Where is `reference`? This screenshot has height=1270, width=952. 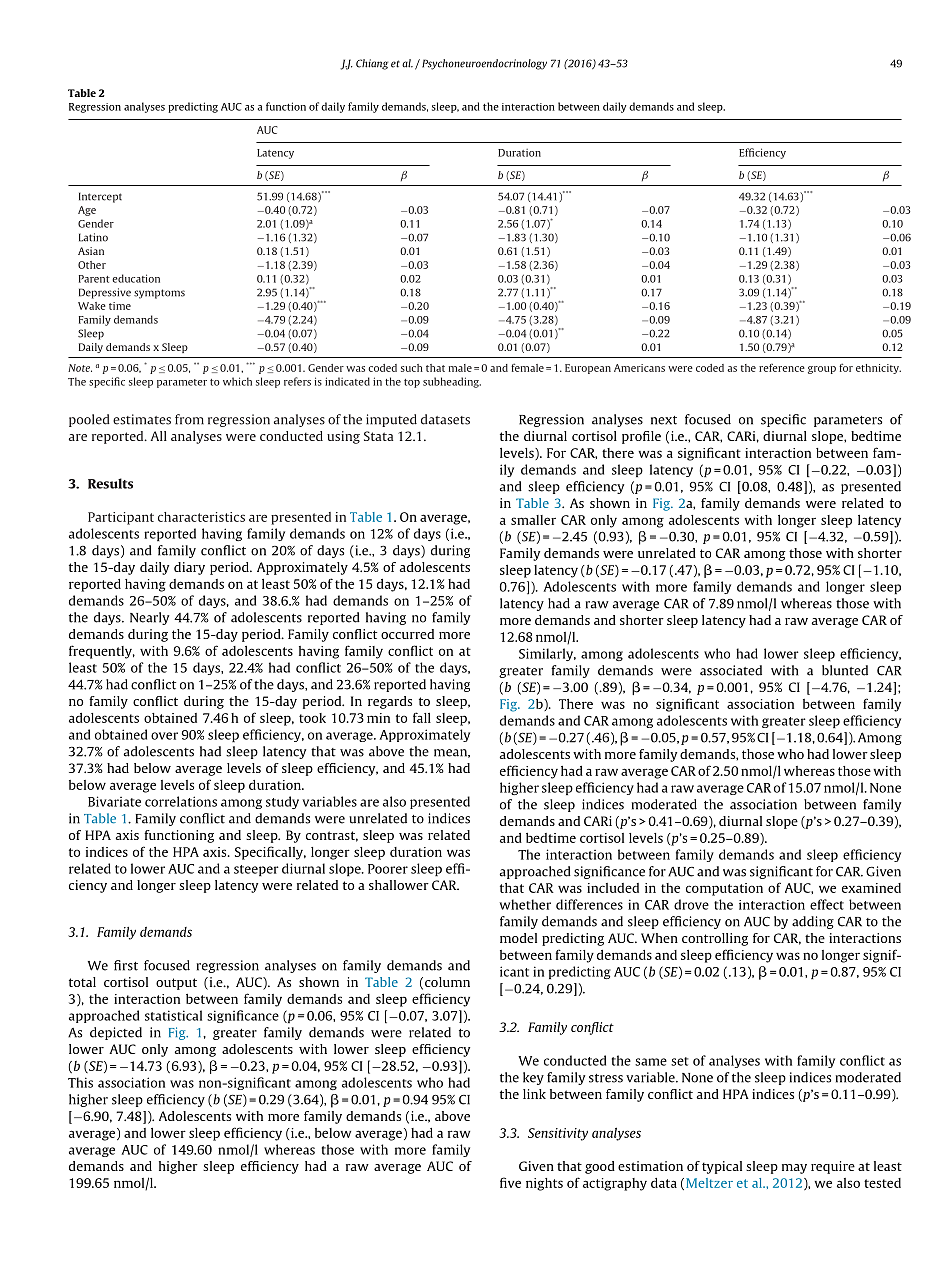 reference is located at coordinates (782, 368).
